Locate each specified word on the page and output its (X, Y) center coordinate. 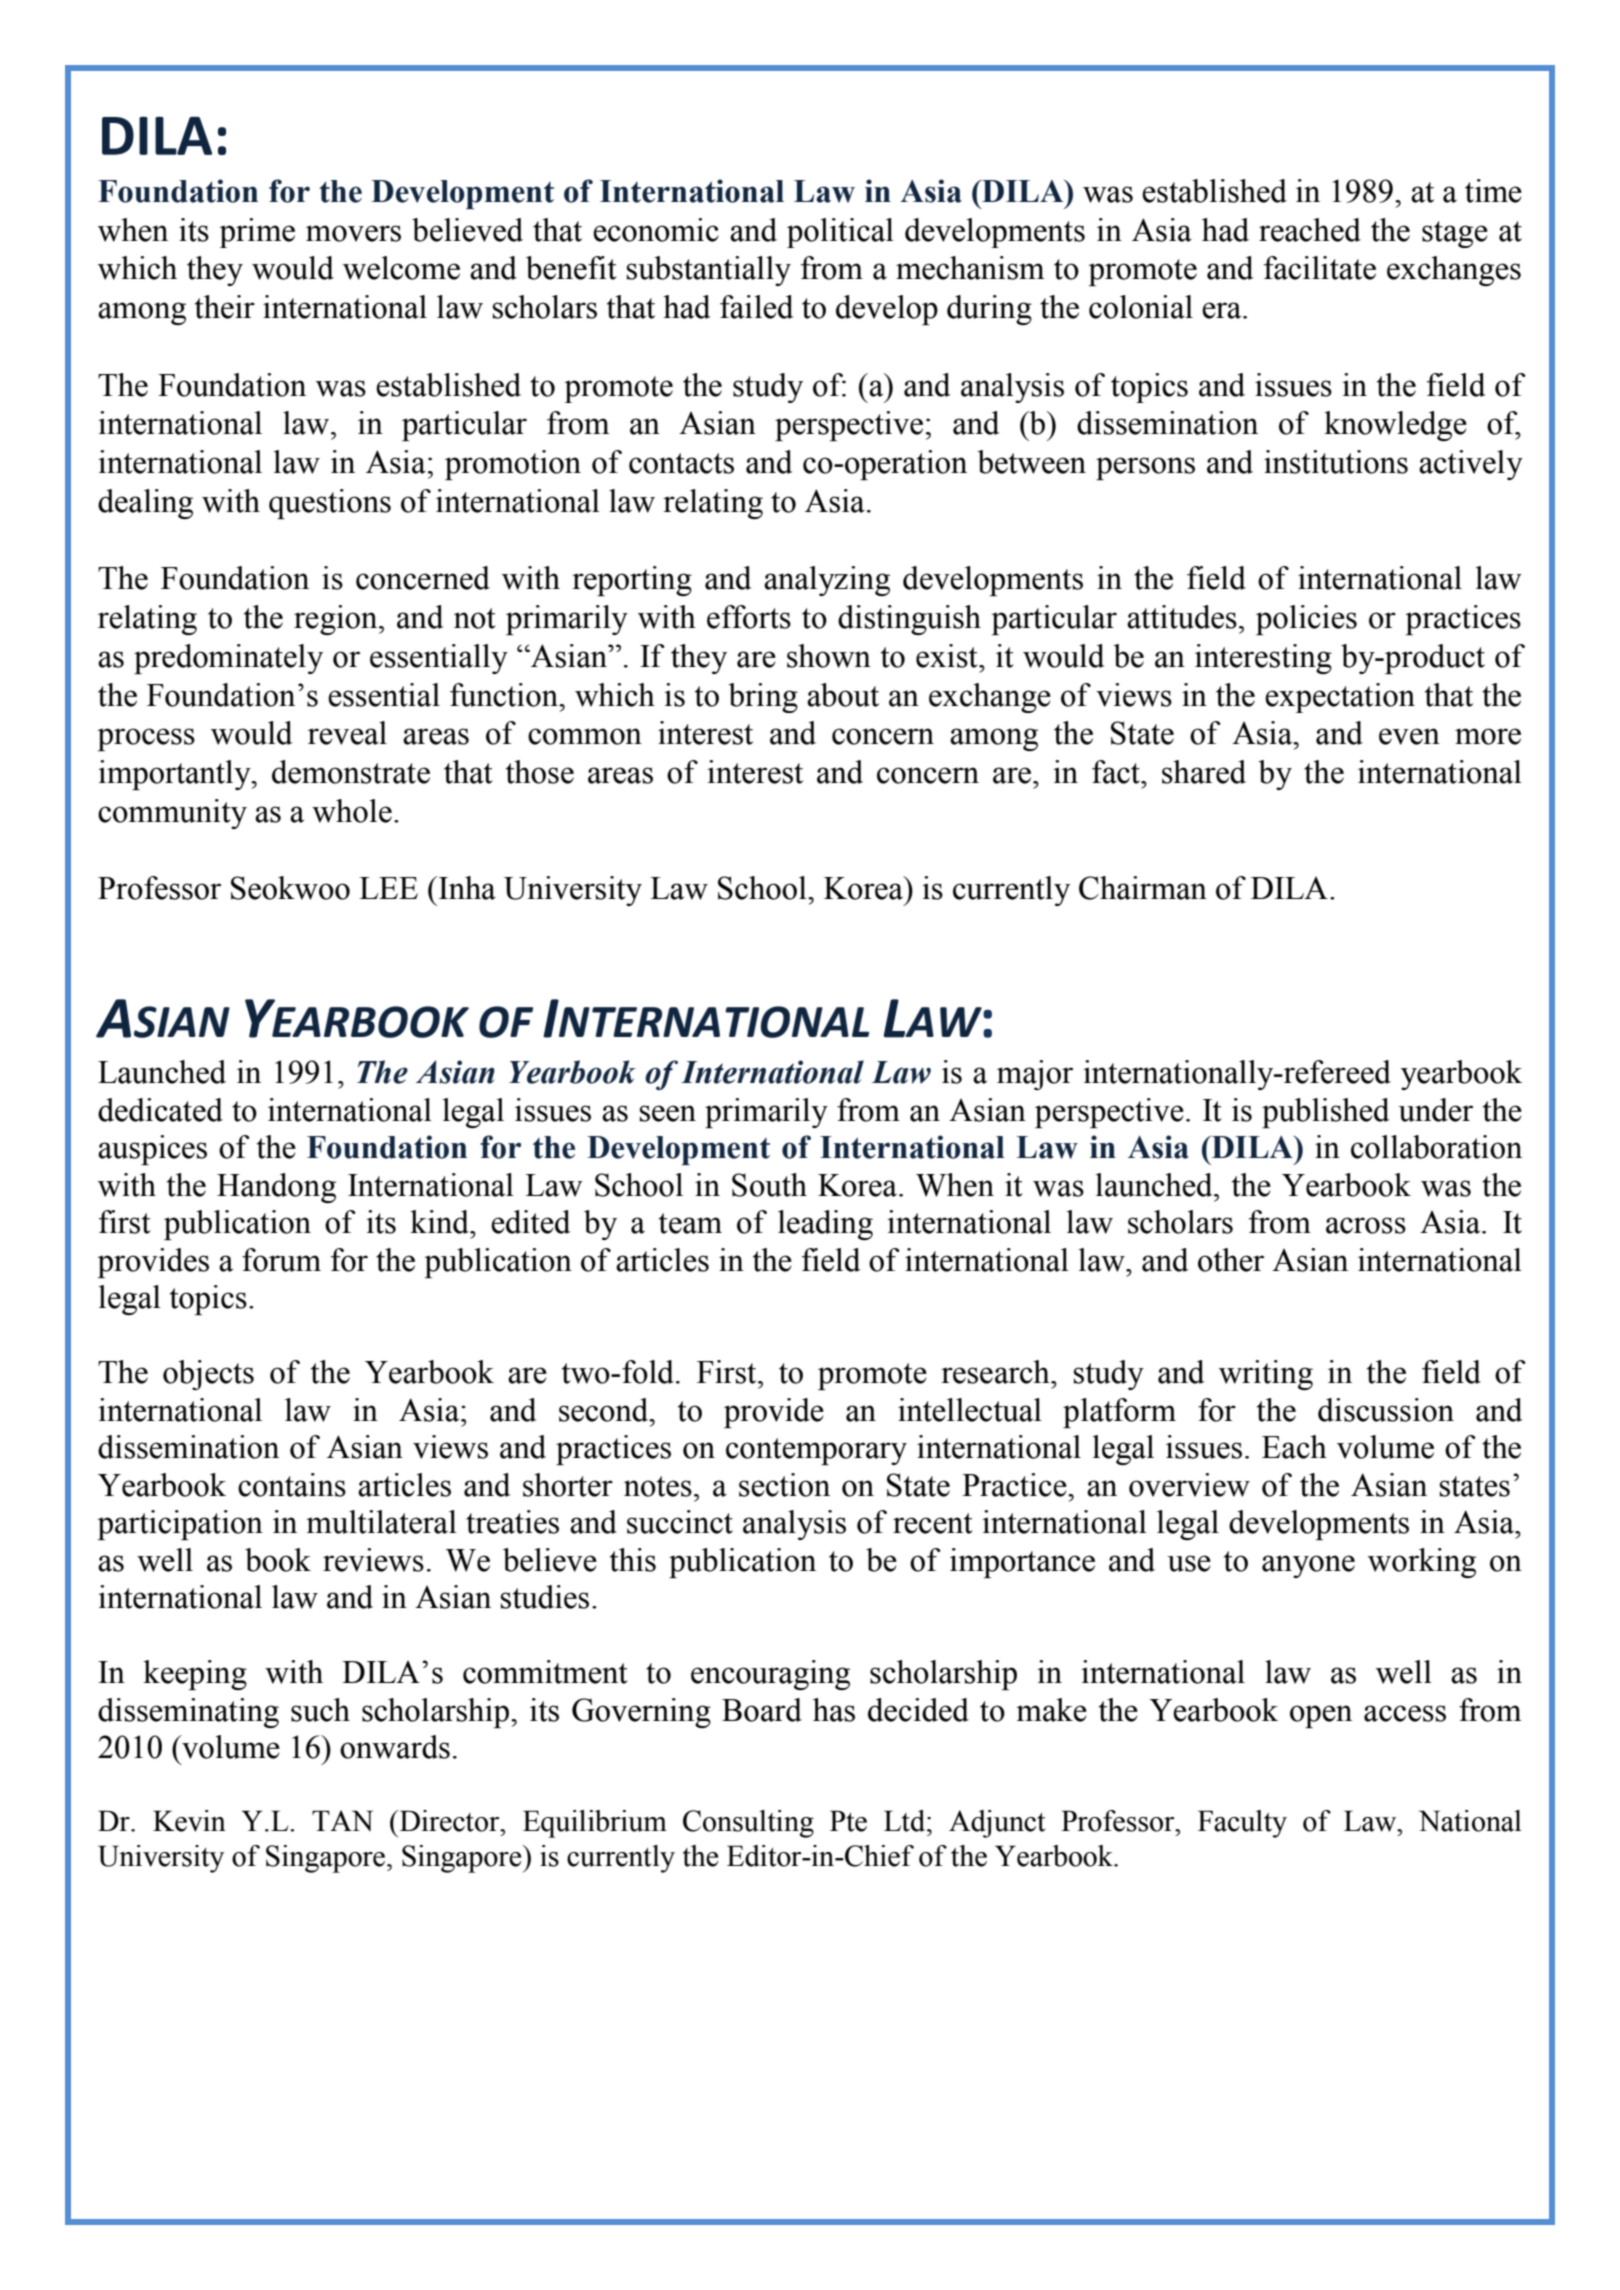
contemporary (816, 1451)
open (1321, 1716)
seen (668, 1113)
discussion (1386, 1410)
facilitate (1320, 268)
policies (1306, 620)
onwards (395, 1747)
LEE (388, 888)
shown (829, 656)
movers (353, 233)
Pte (848, 1821)
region (337, 620)
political (840, 233)
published (1325, 1113)
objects (208, 1375)
